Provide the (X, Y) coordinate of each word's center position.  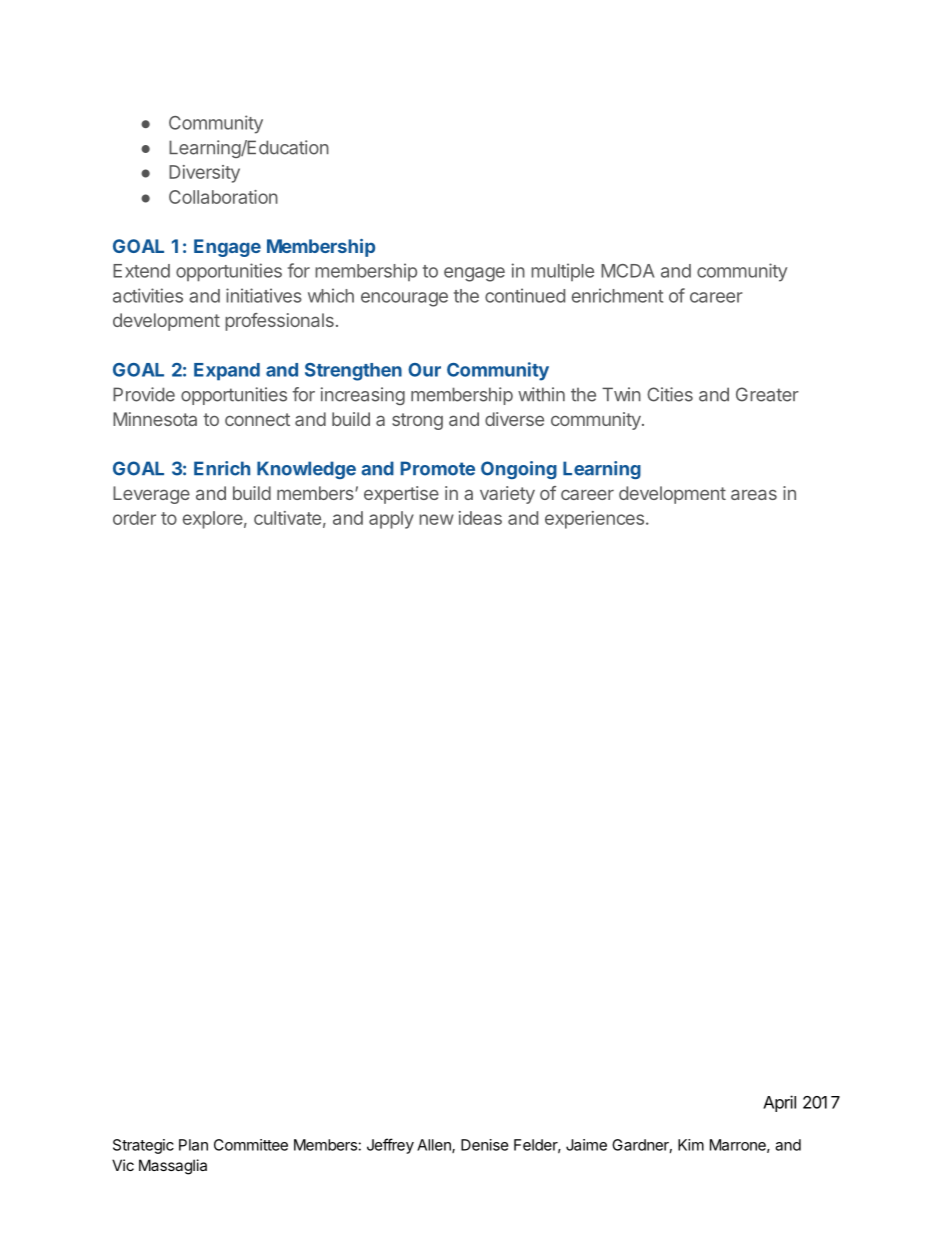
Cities (670, 394)
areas (754, 494)
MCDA (627, 271)
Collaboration (223, 197)
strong (417, 421)
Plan (193, 1145)
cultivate (287, 518)
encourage (404, 299)
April (779, 1103)
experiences (594, 520)
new (436, 519)
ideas (480, 518)
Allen (435, 1146)
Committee (251, 1145)
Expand (227, 372)
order (134, 518)
